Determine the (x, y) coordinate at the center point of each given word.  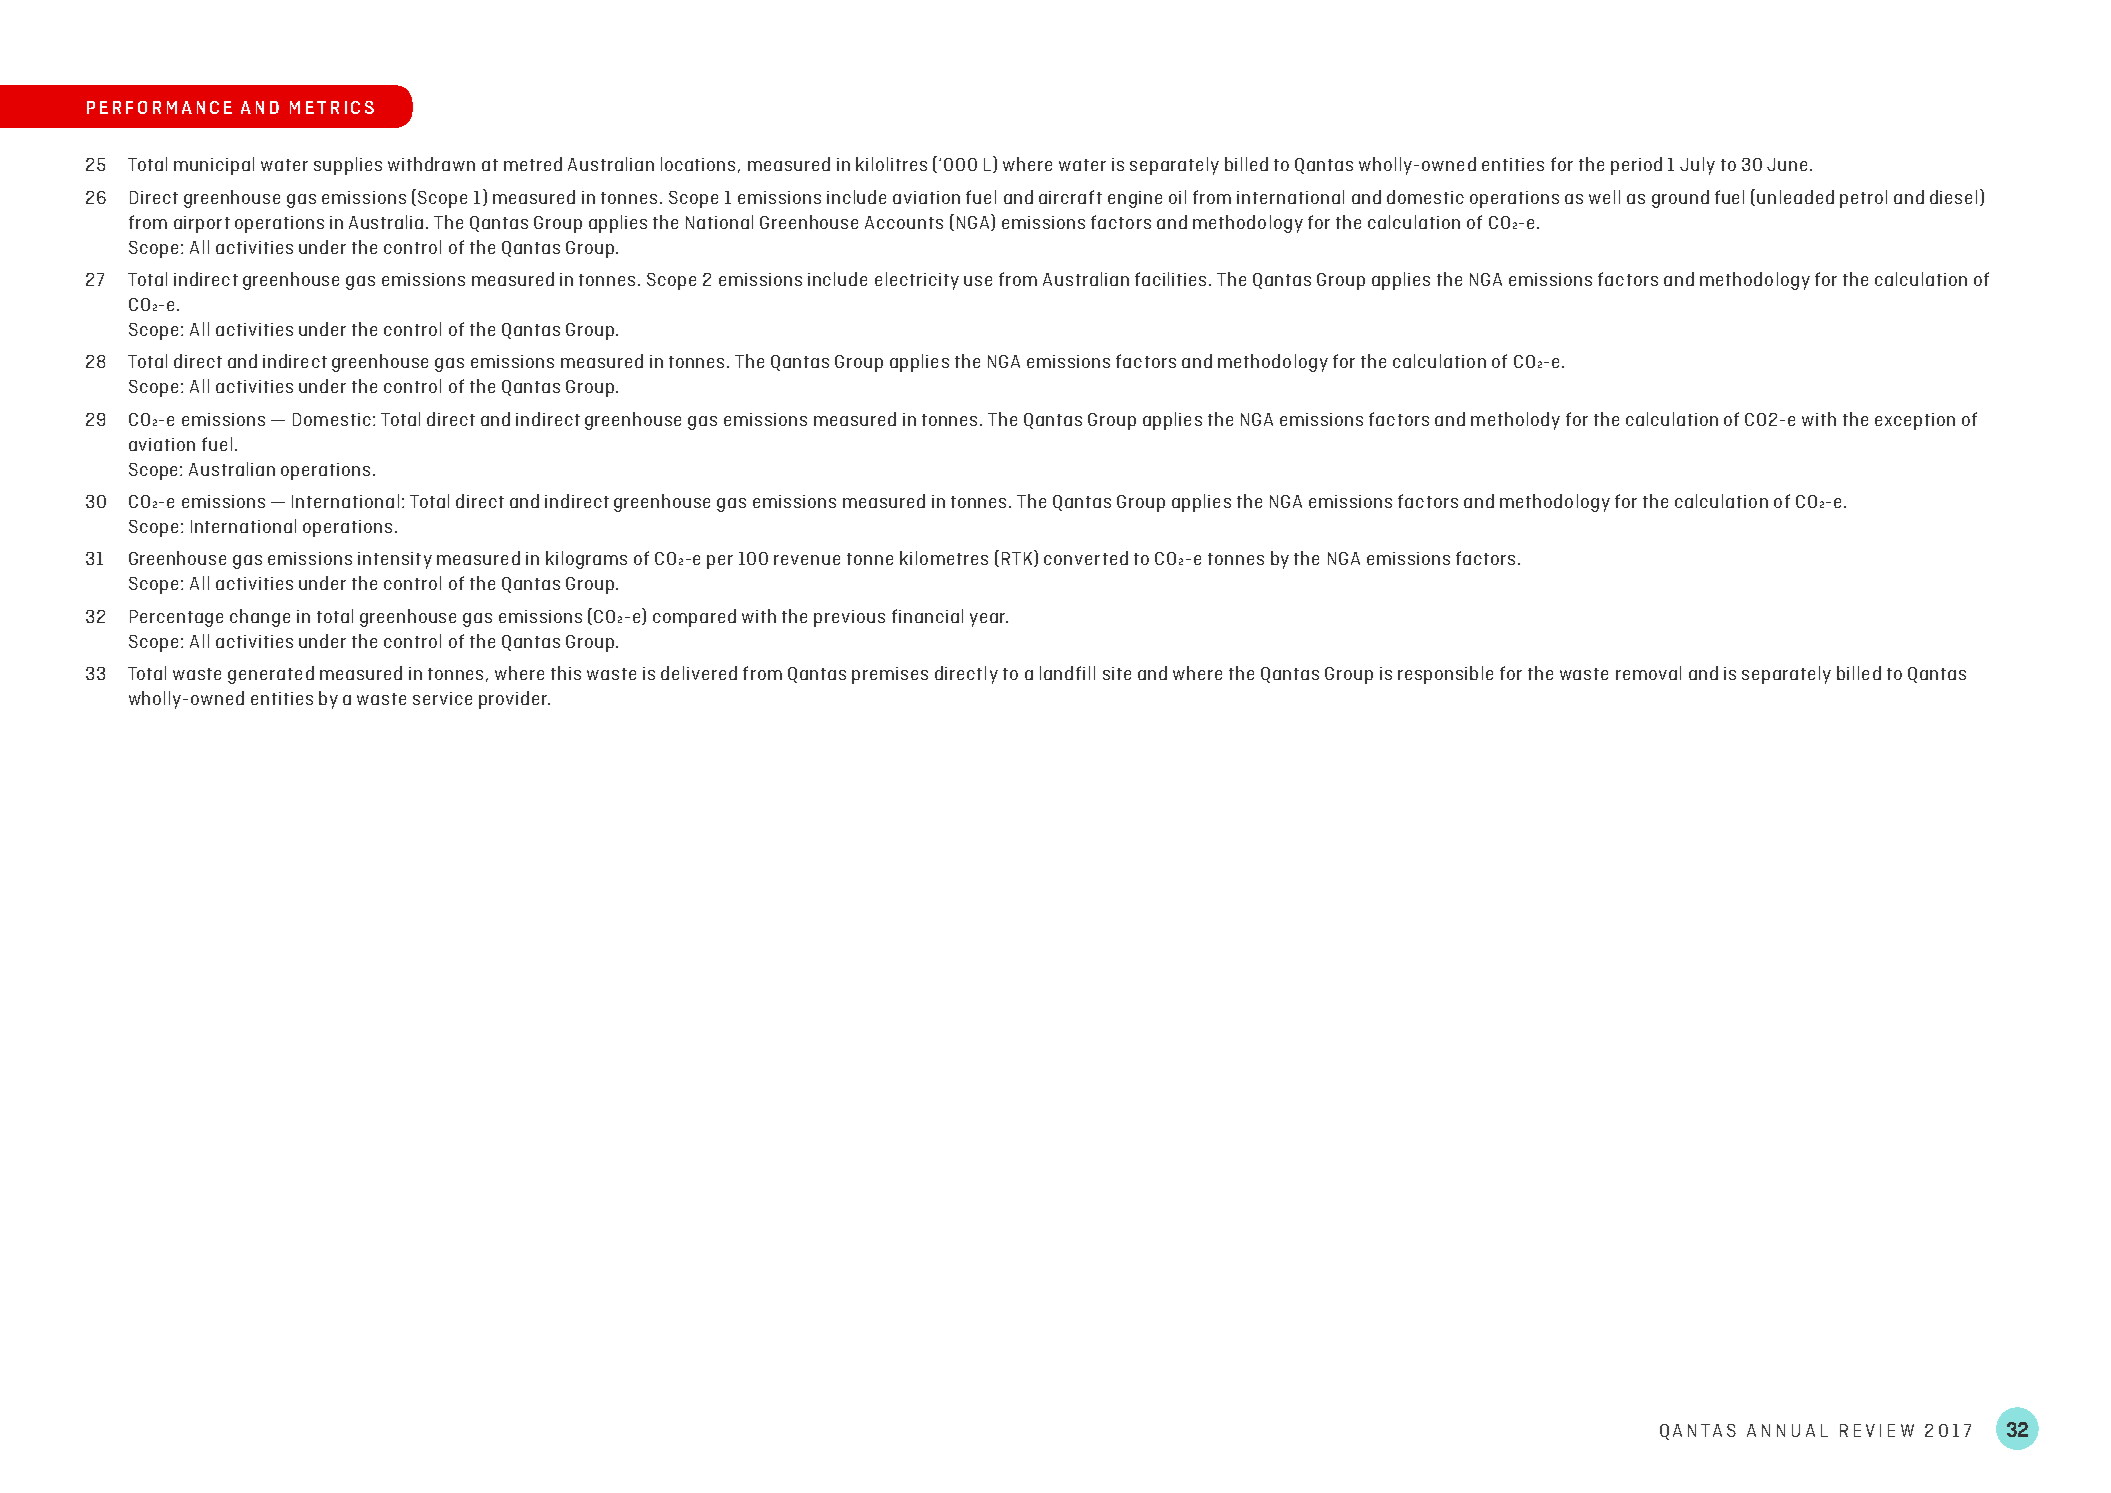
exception (1915, 421)
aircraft (1070, 197)
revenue (807, 560)
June (1787, 164)
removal (1648, 673)
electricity (917, 281)
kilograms (586, 560)
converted (1086, 558)
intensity (395, 560)
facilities (1172, 279)
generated (271, 675)
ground (1680, 199)
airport (202, 224)
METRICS (332, 107)
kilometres (944, 558)
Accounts (904, 222)
